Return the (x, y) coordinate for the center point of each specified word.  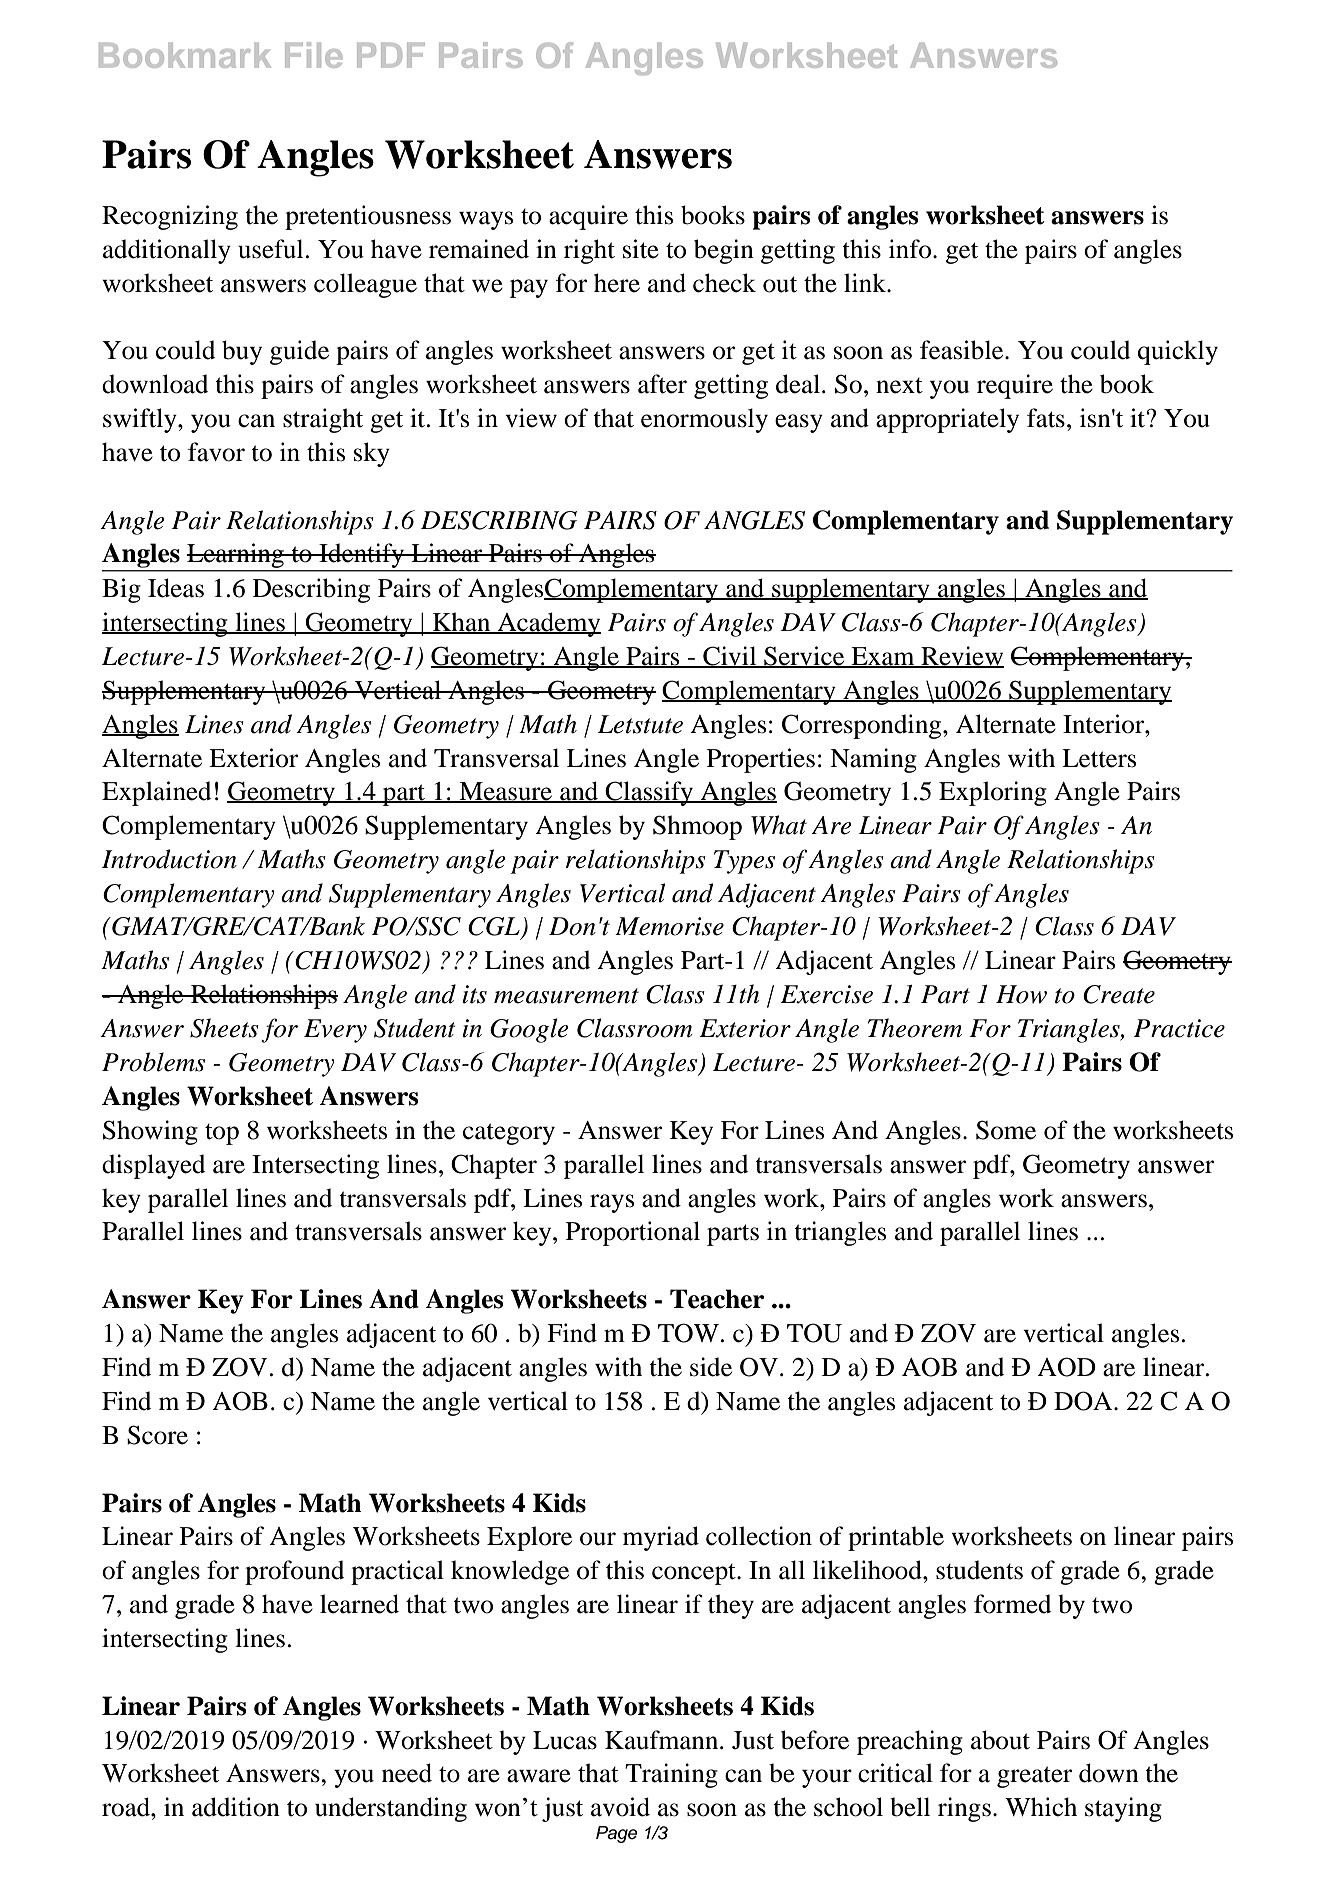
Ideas (176, 588)
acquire (588, 217)
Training (671, 1775)
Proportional (633, 1233)
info (911, 249)
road (127, 1807)
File (313, 55)
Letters (1099, 758)
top (222, 1134)
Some (1006, 1130)
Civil (730, 657)
